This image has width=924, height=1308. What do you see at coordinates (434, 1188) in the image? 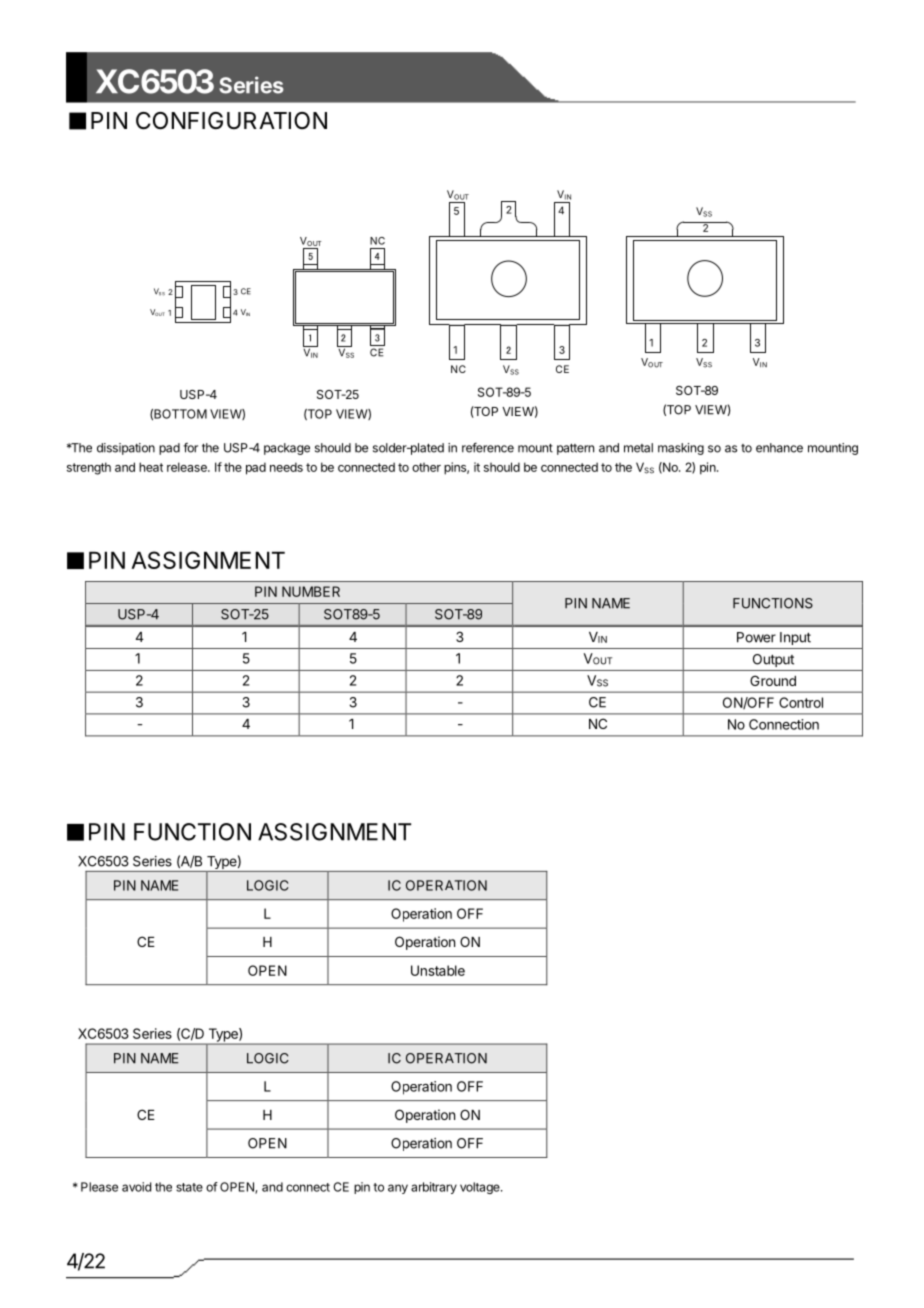
I see `arbitrary` at bounding box center [434, 1188].
